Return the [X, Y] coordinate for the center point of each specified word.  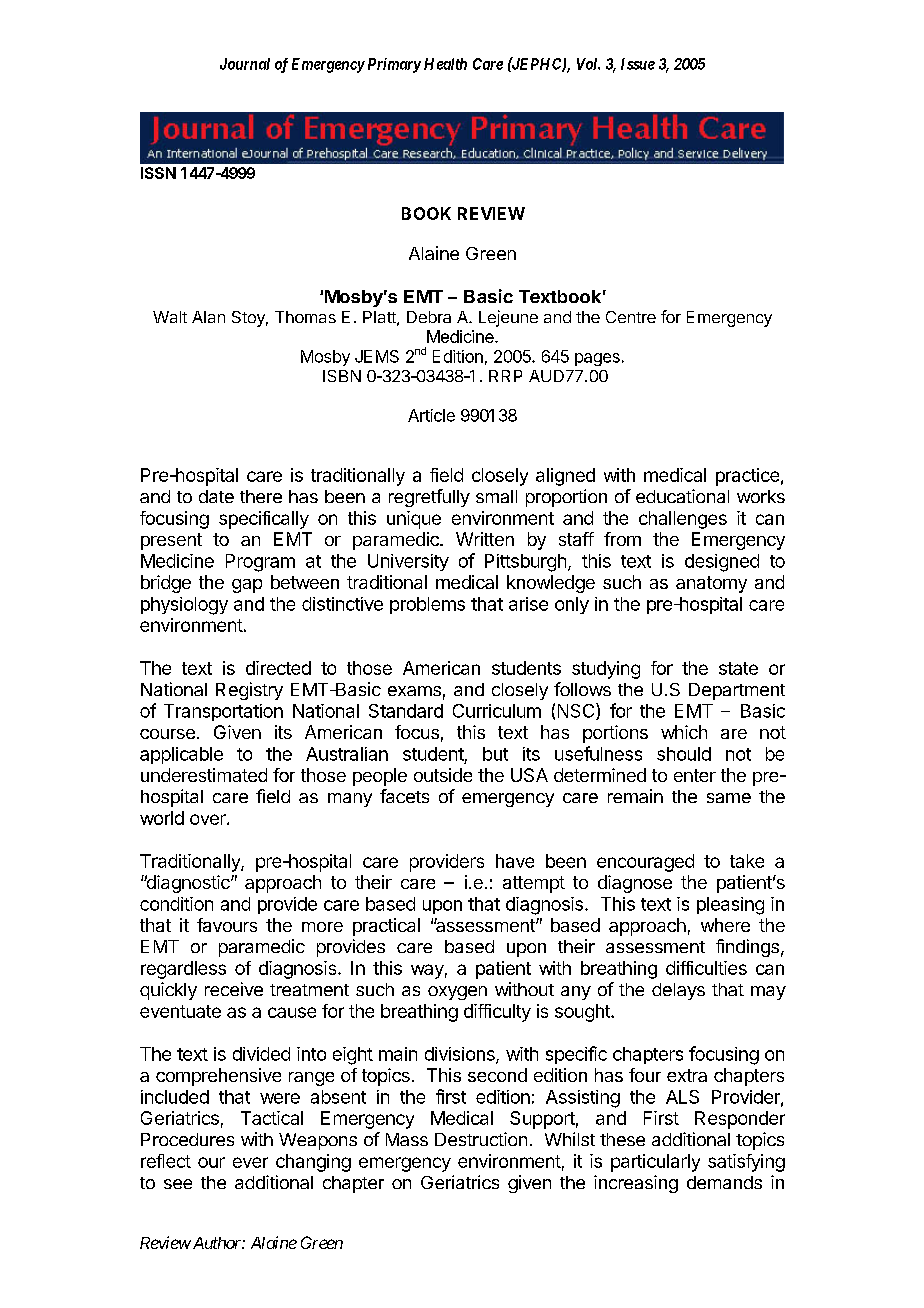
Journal [245, 64]
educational [682, 496]
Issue [638, 64]
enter [695, 775]
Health [445, 64]
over [209, 819]
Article [431, 415]
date [216, 496]
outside [443, 775]
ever [250, 1162]
